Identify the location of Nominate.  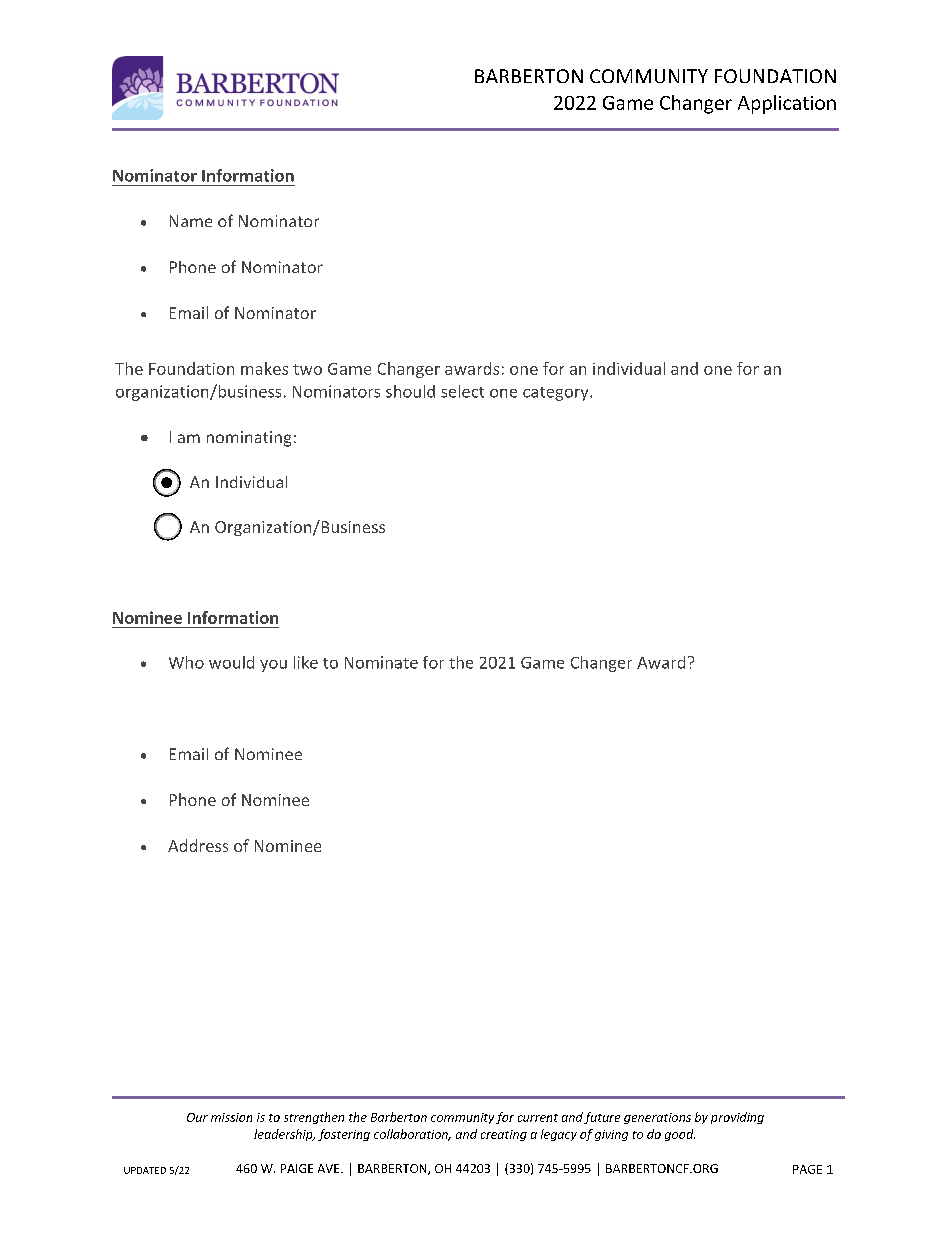
(381, 662).
